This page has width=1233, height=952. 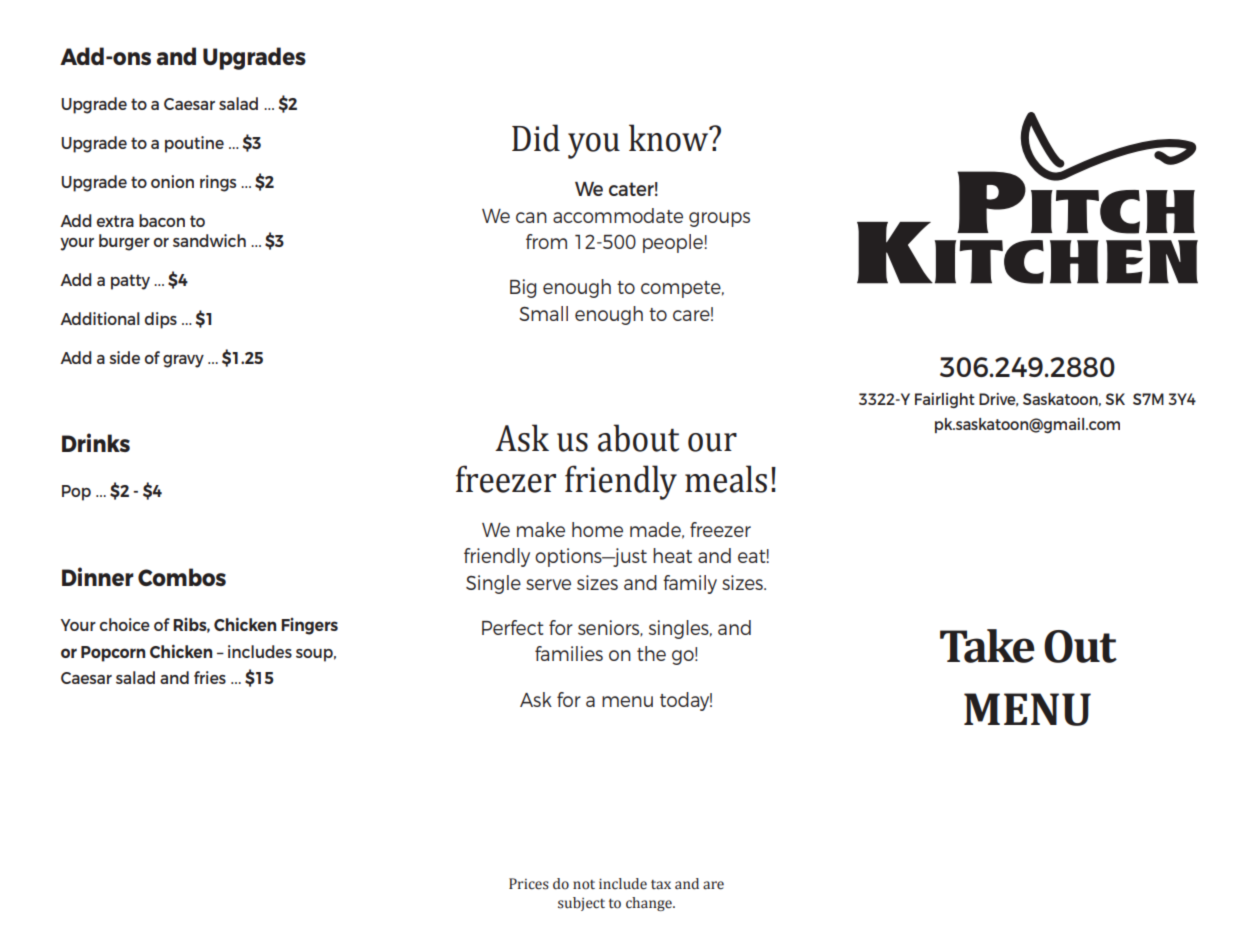 What do you see at coordinates (182, 577) in the page?
I see `Combos` at bounding box center [182, 577].
